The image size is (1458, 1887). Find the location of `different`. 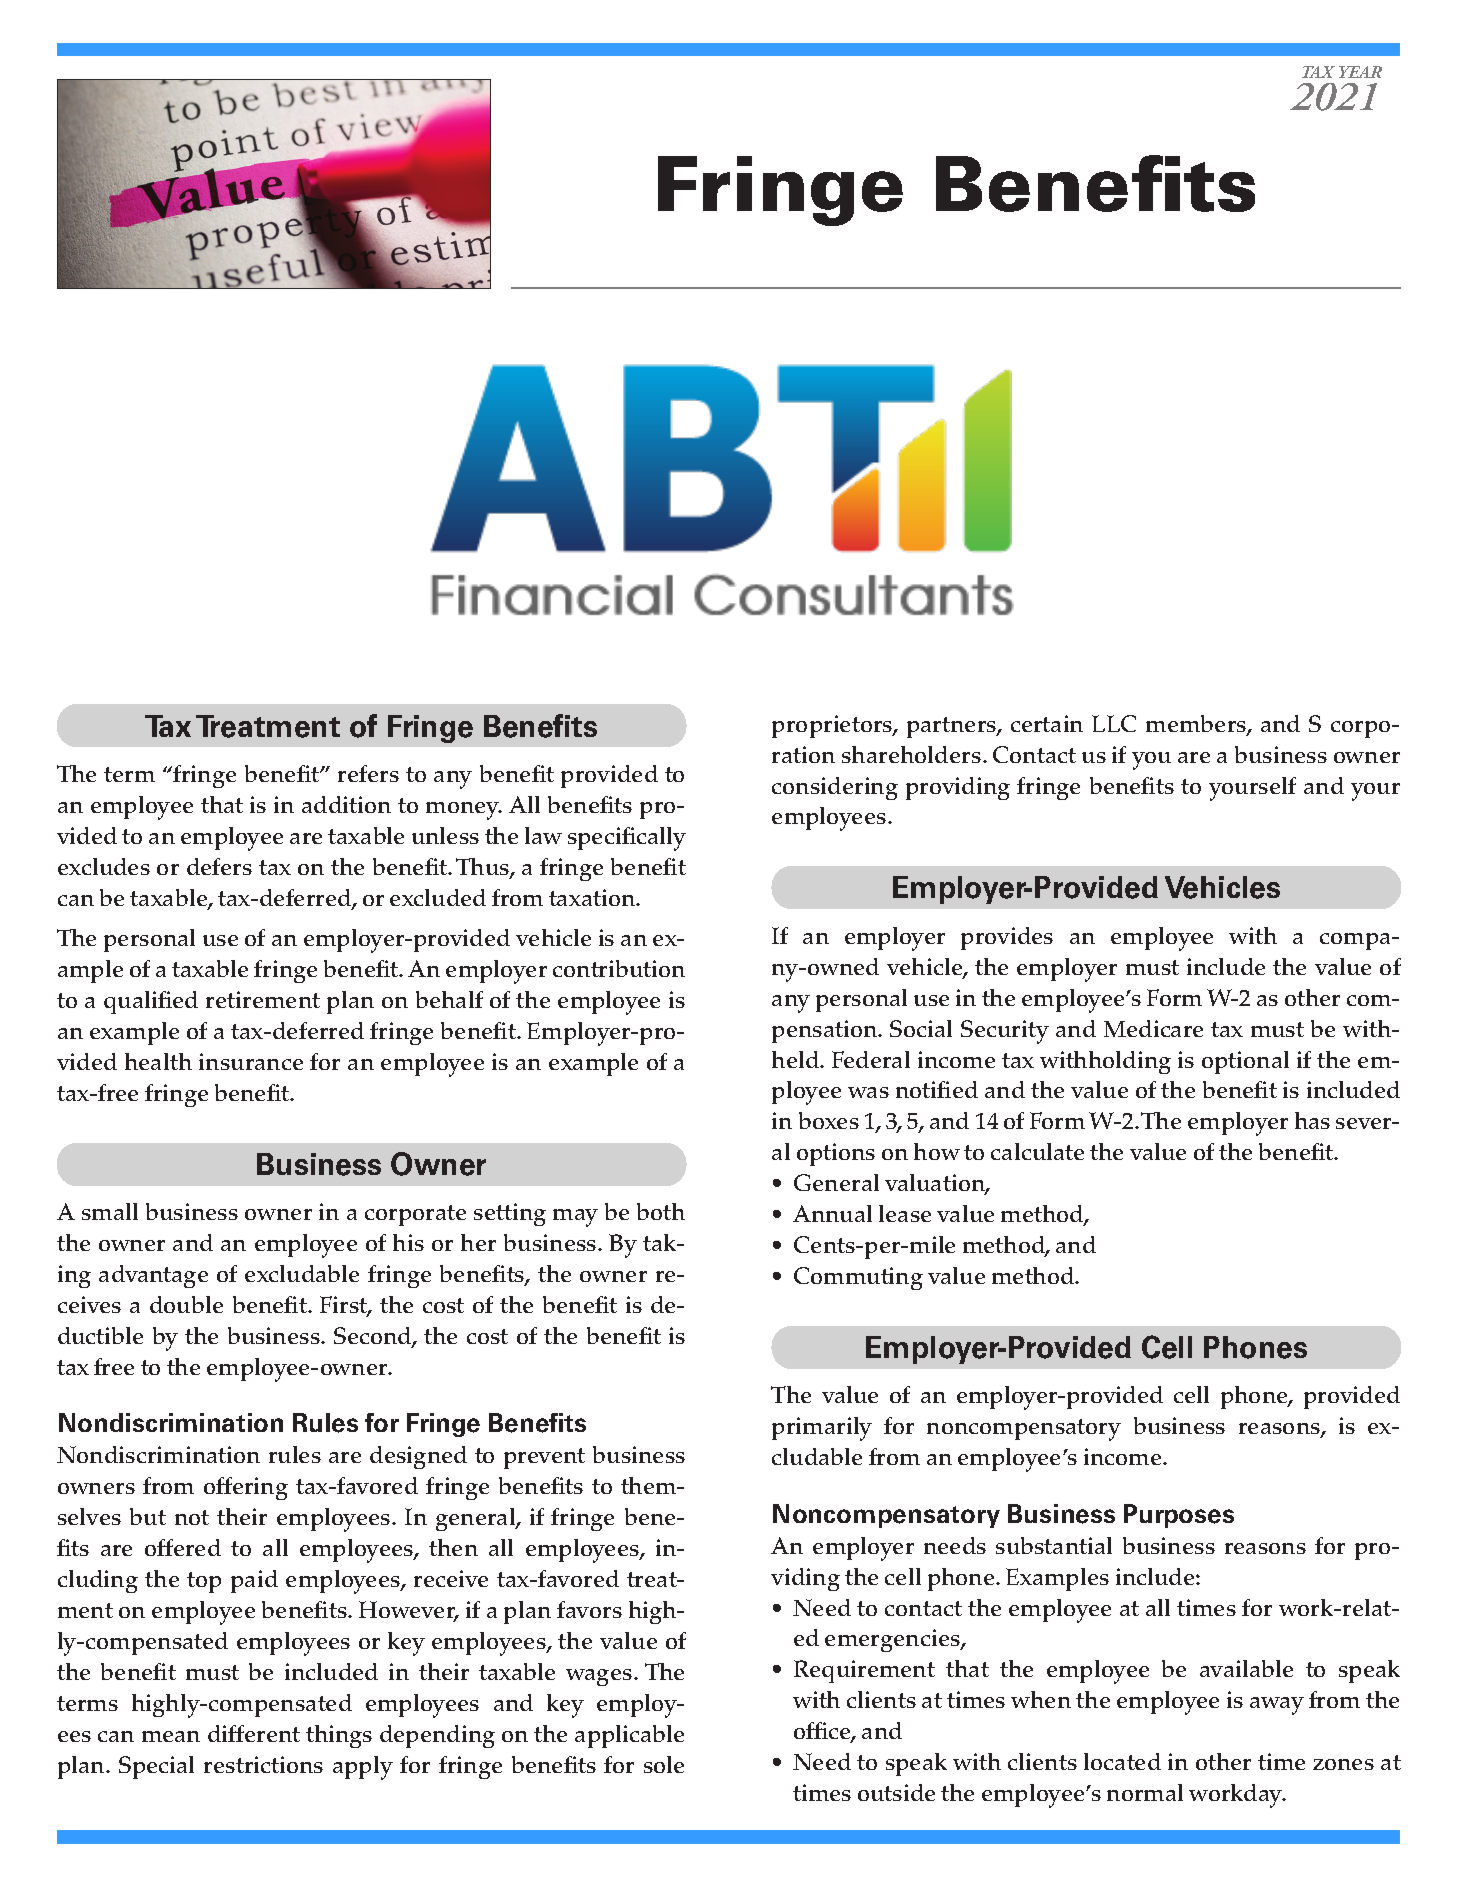

different is located at coordinates (254, 1733).
